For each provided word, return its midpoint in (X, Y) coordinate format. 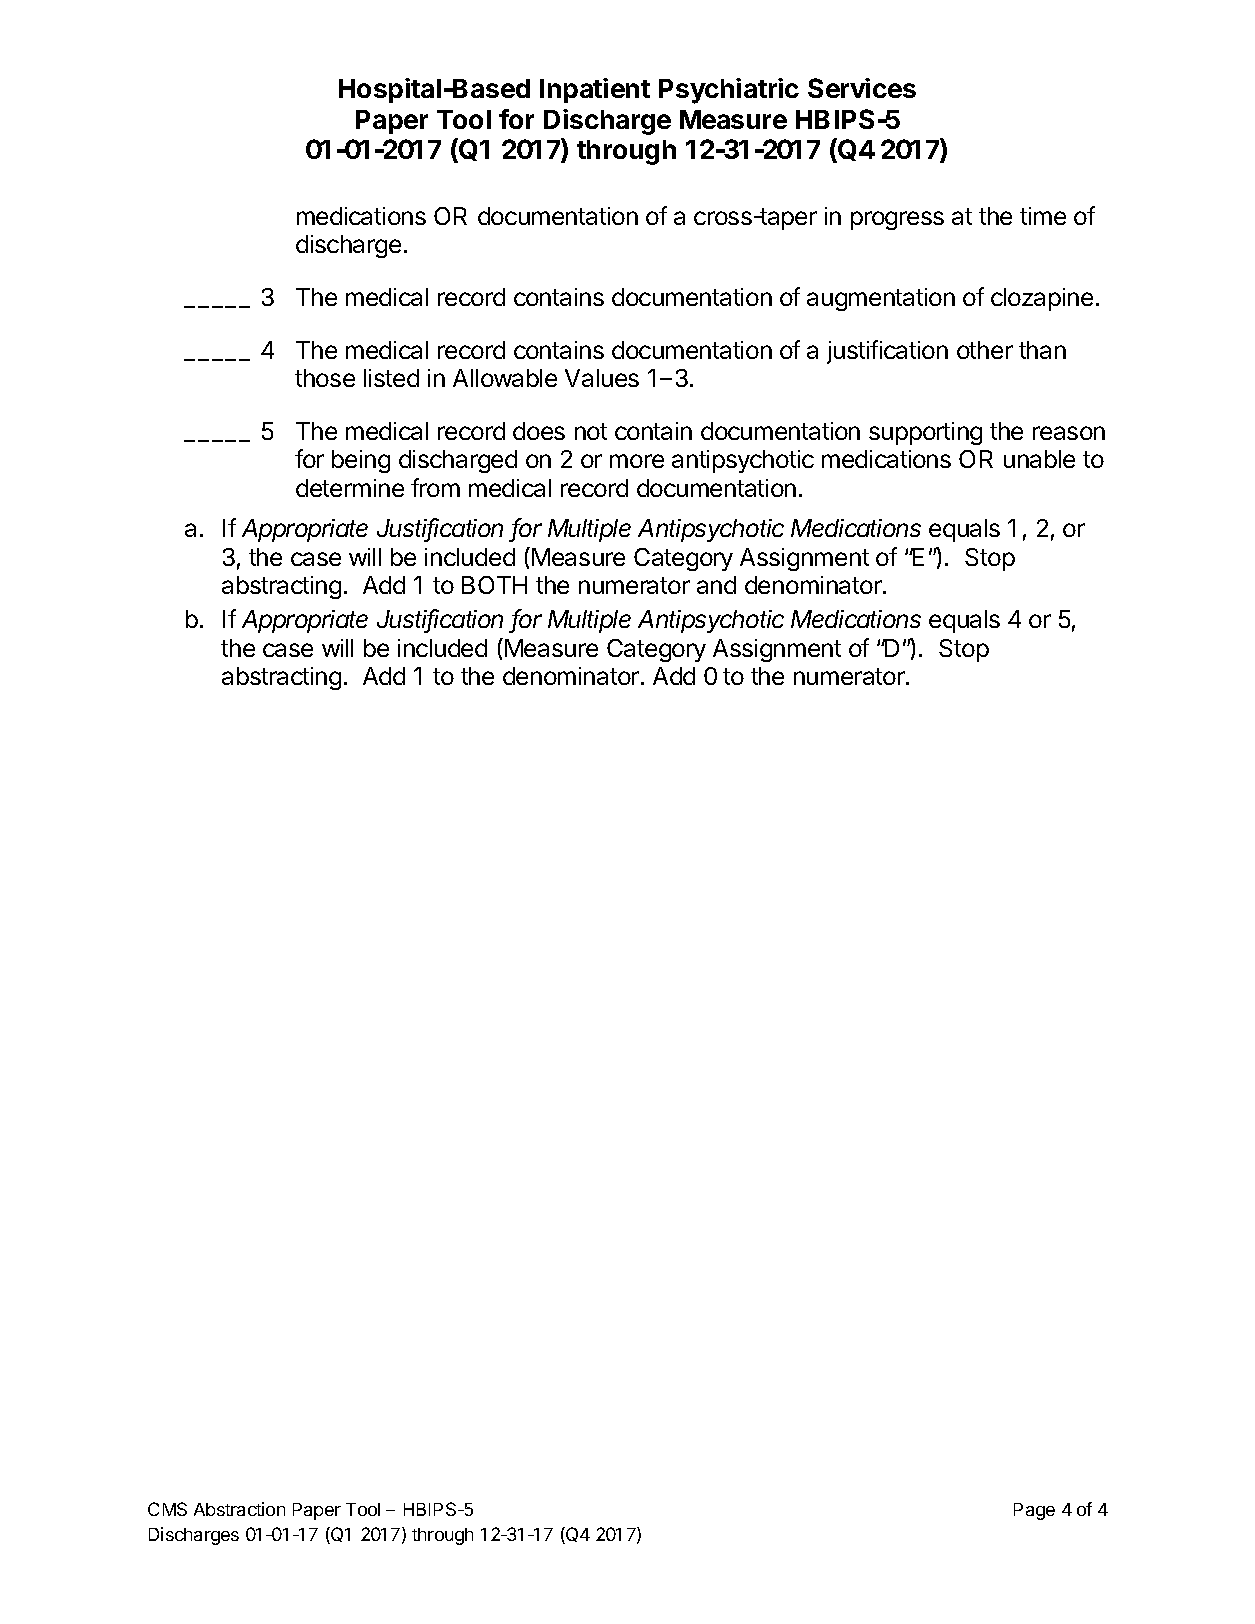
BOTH (494, 585)
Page (1034, 1511)
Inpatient (595, 90)
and (716, 585)
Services (862, 88)
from (435, 487)
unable (1039, 459)
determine (350, 488)
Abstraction (239, 1509)
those (325, 378)
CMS (167, 1509)
